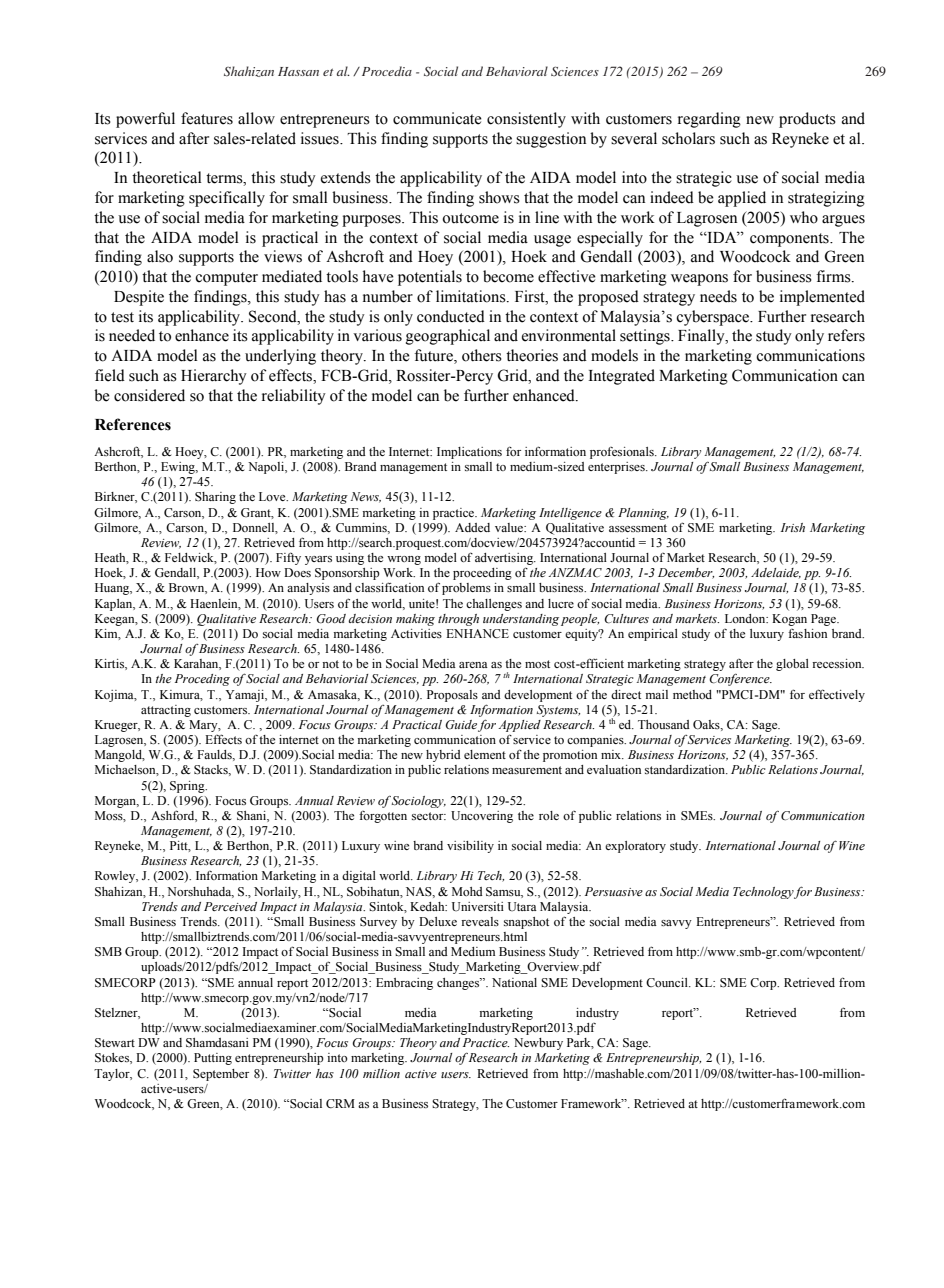 The image size is (944, 1288). Describe the element at coordinates (207, 118) in the image. I see `features` at that location.
